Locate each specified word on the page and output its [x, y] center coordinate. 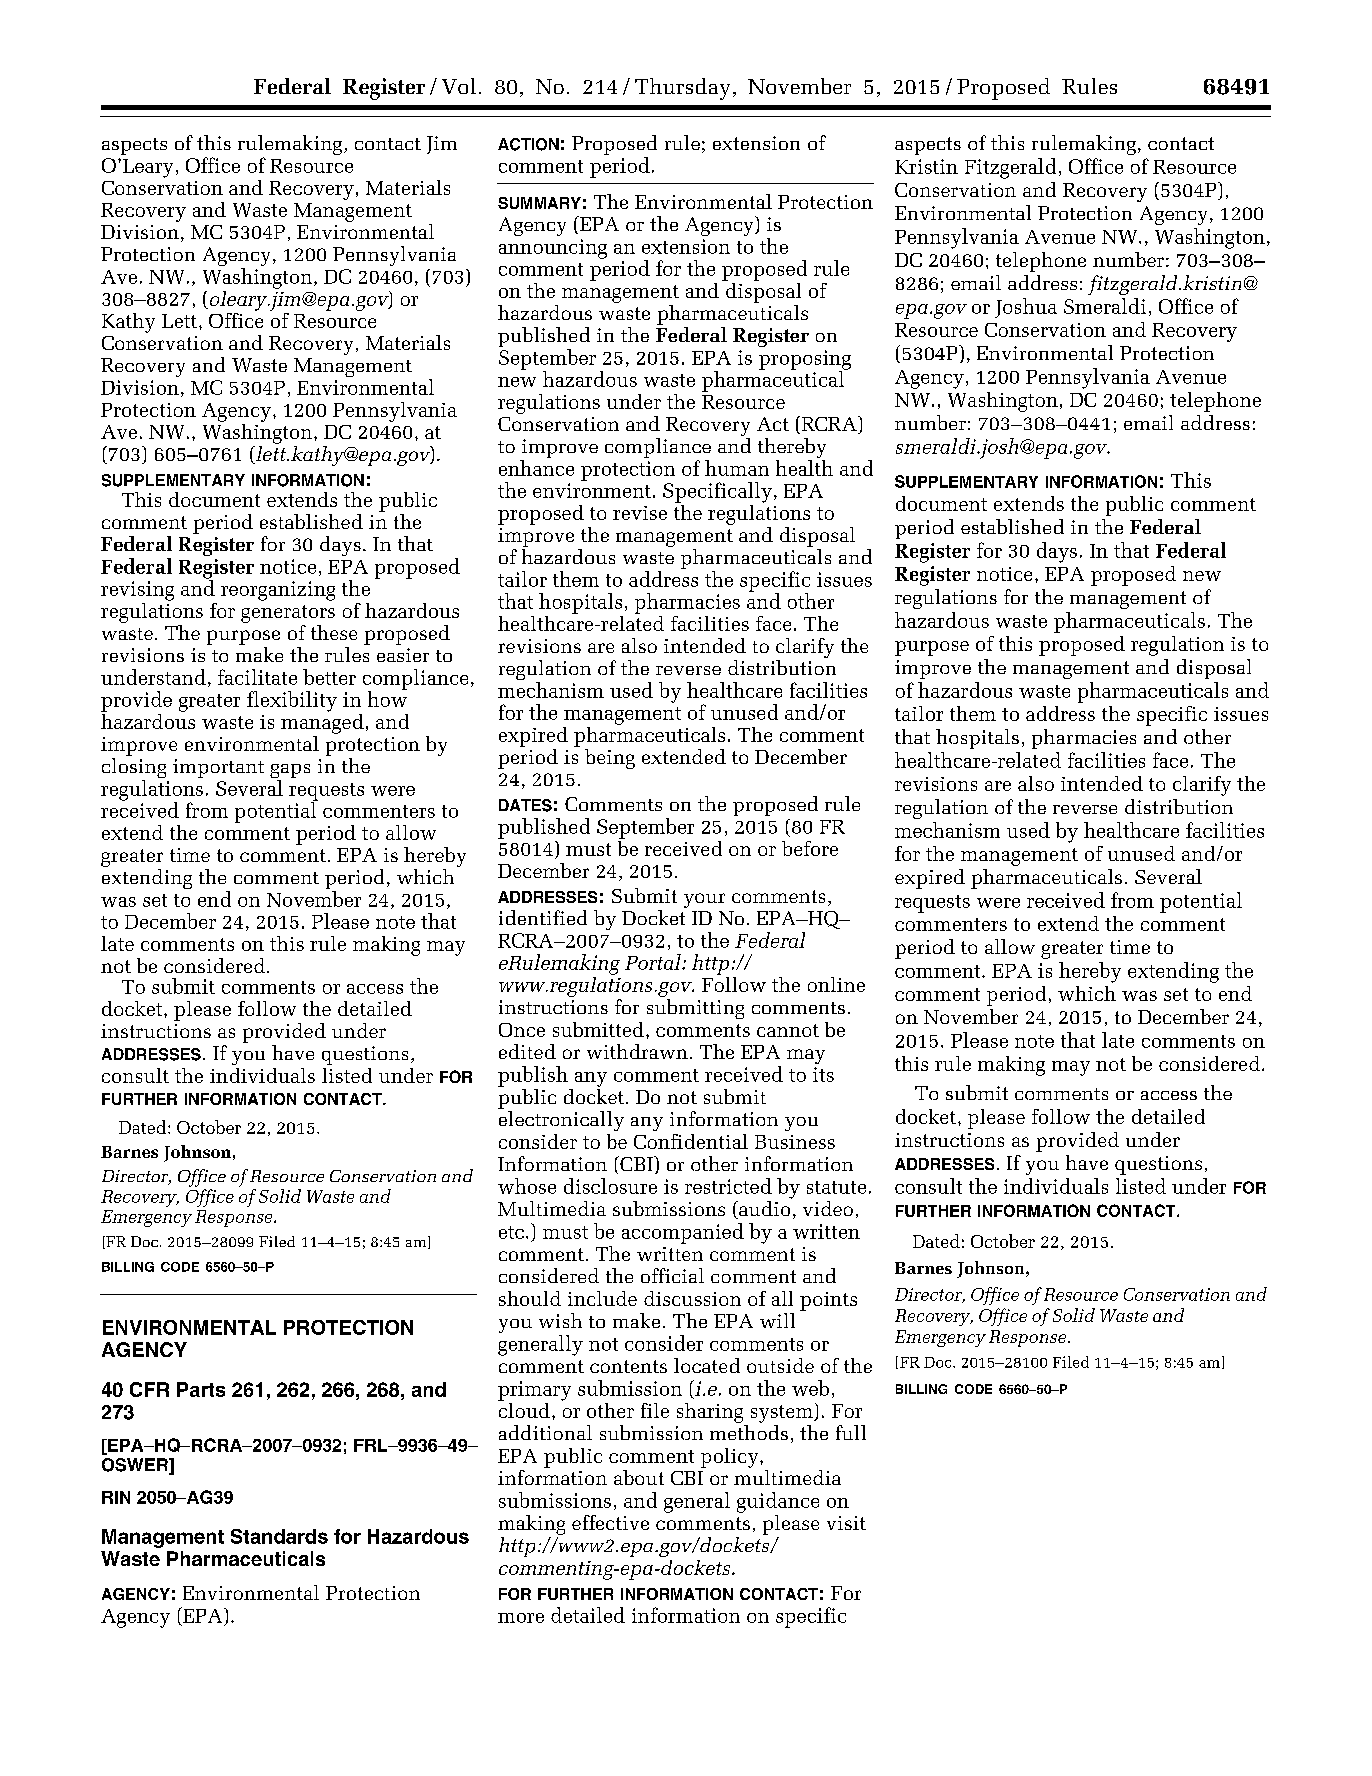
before [810, 848]
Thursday [682, 89]
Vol [459, 86]
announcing [553, 249]
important [218, 768]
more [521, 1618]
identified [543, 917]
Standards [279, 1536]
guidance [778, 1502]
